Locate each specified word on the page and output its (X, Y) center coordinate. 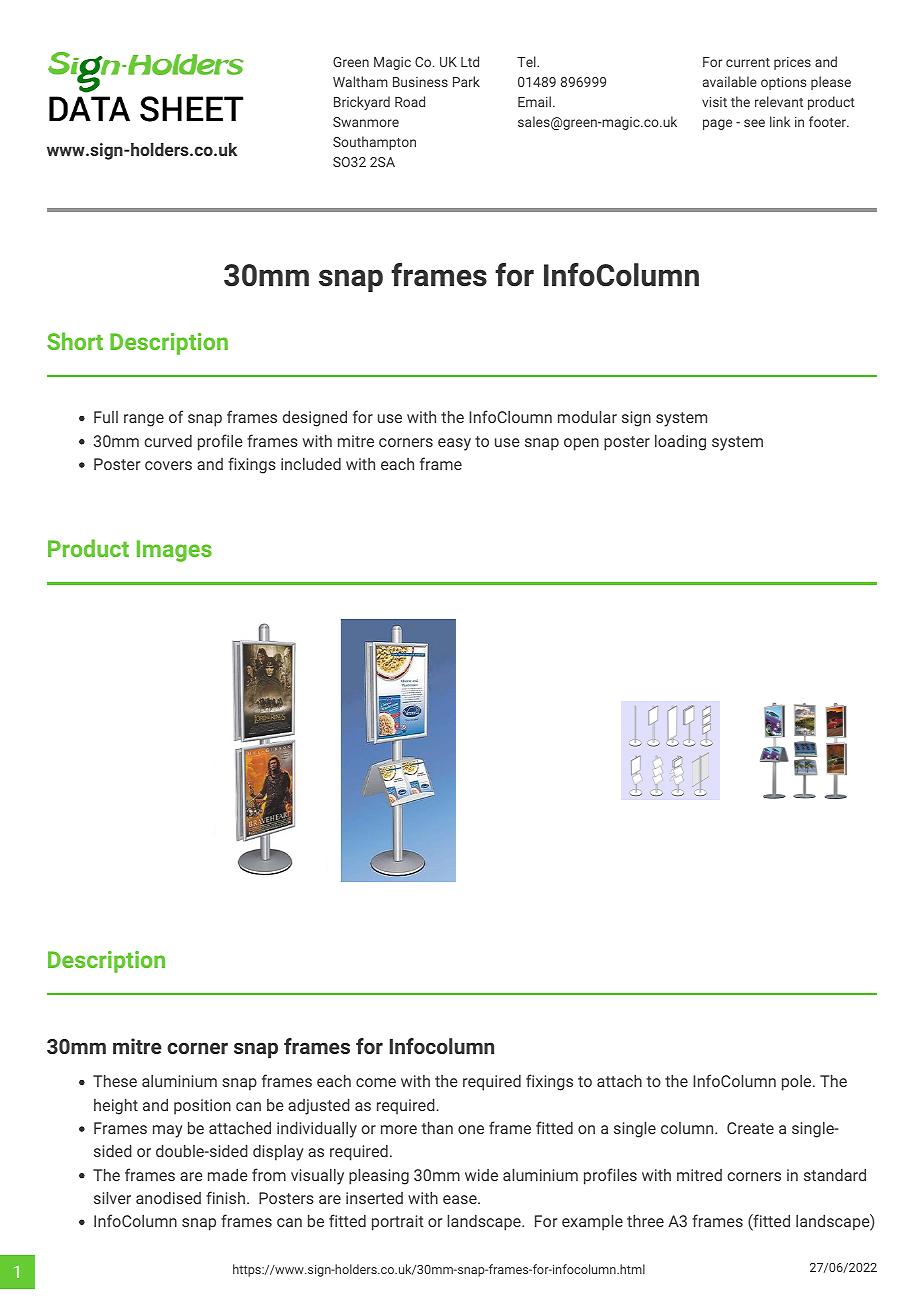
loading (680, 443)
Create (750, 1128)
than (437, 1128)
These (115, 1081)
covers (168, 465)
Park (466, 81)
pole (798, 1083)
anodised (168, 1198)
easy (454, 444)
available (730, 81)
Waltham (360, 81)
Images (174, 551)
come (376, 1082)
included (311, 464)
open (581, 444)
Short (75, 341)
